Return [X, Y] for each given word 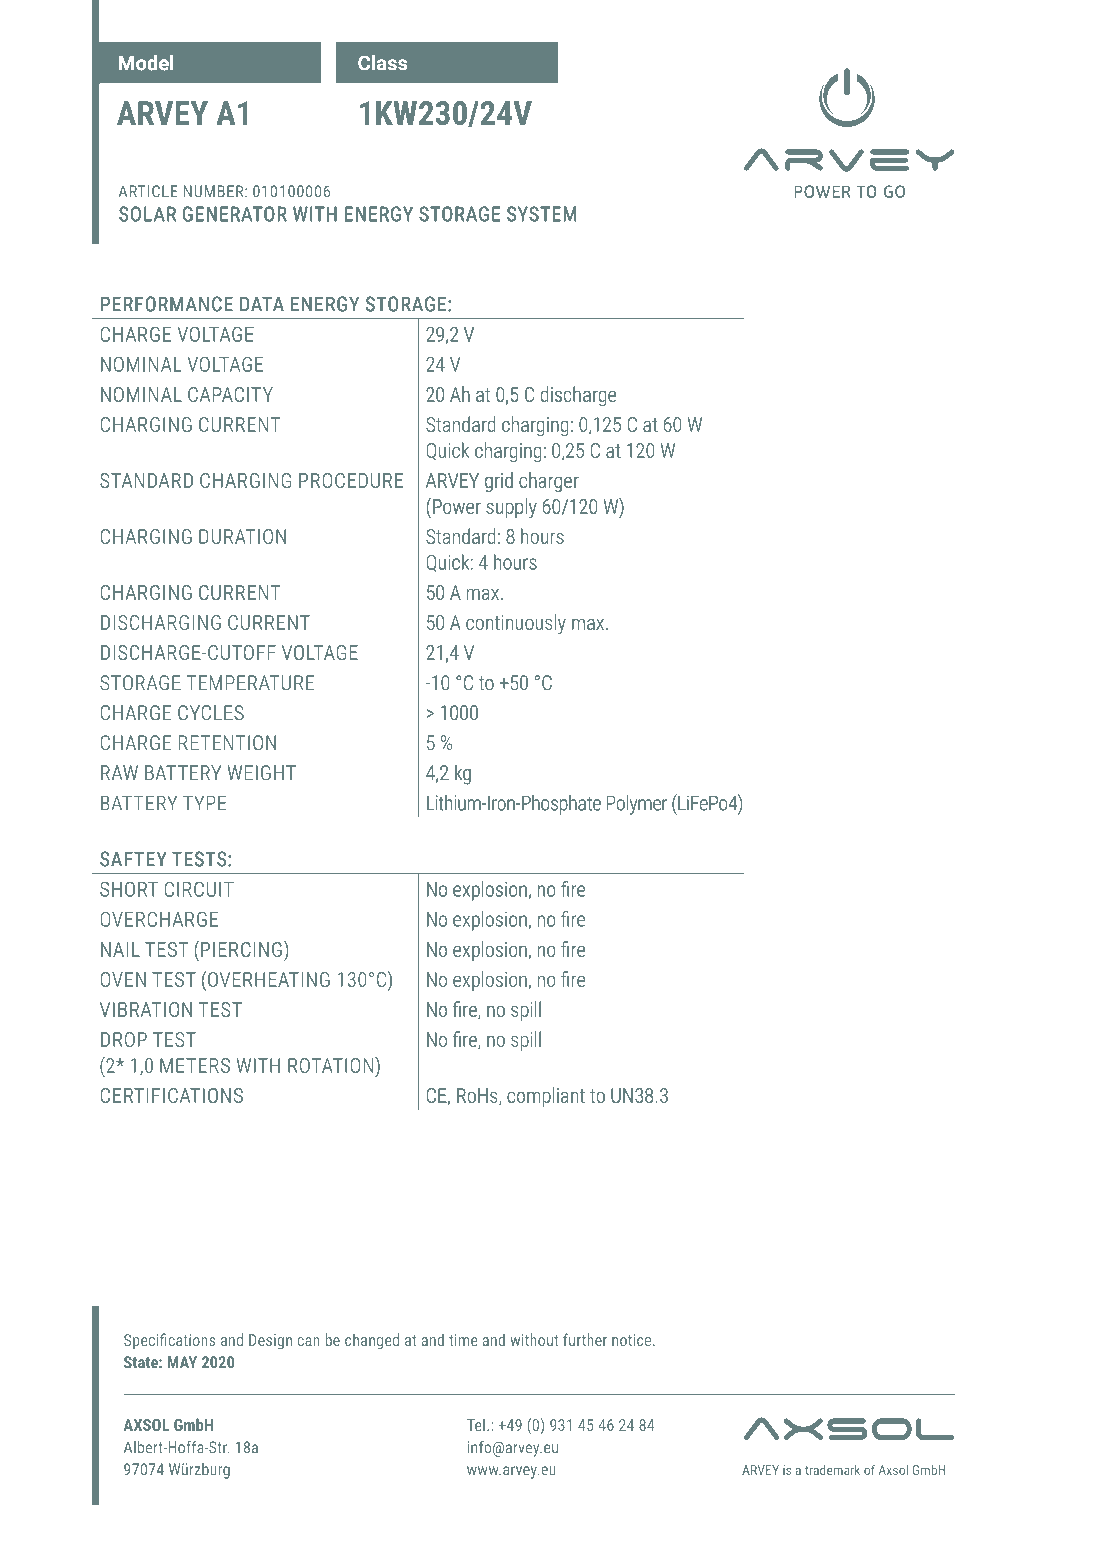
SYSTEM [541, 214]
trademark [832, 1470]
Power [457, 506]
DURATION [242, 536]
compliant [546, 1097]
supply [511, 508]
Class [382, 63]
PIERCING [241, 949]
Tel [476, 1424]
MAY [182, 1362]
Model [146, 62]
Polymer [637, 805]
